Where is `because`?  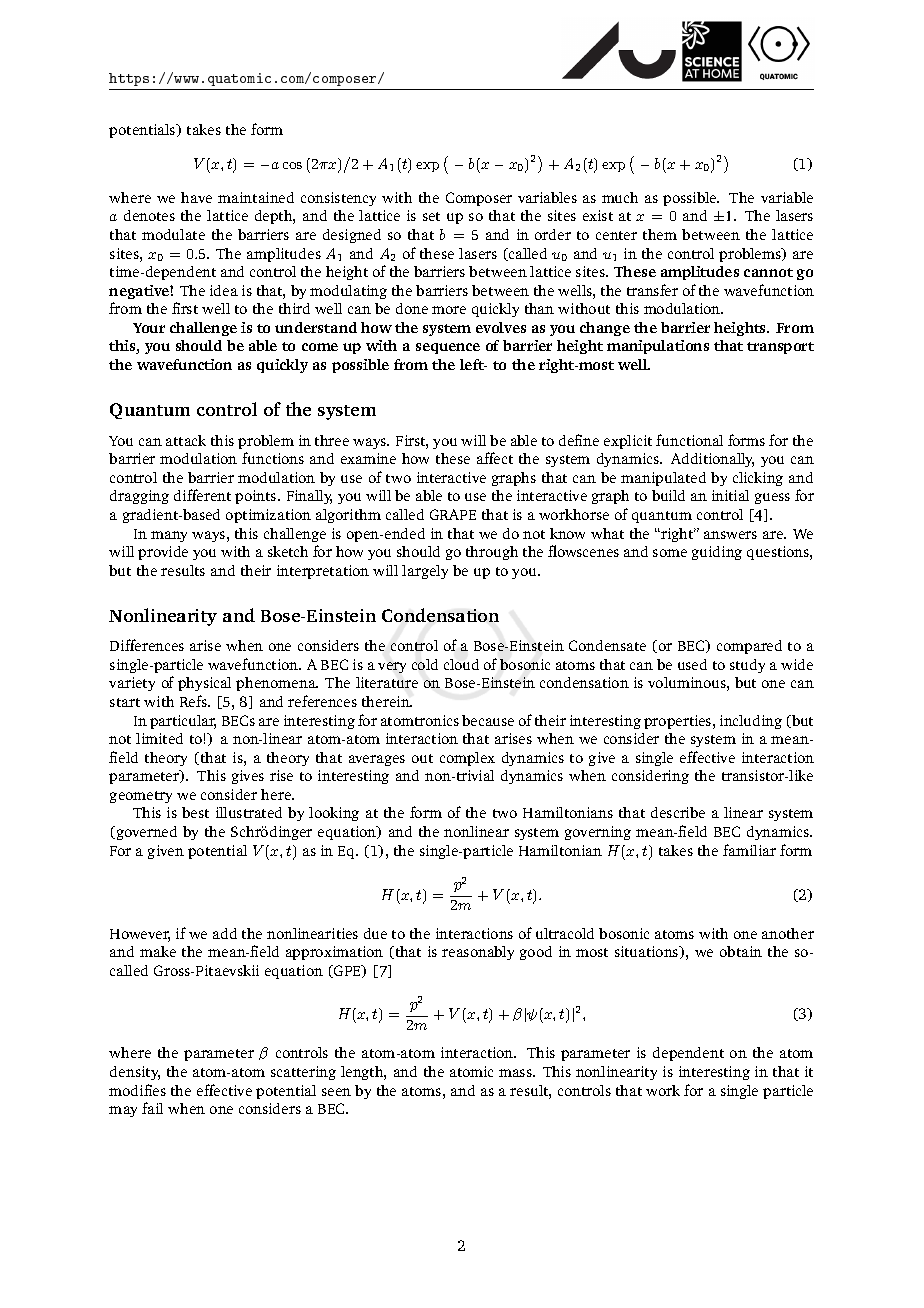 because is located at coordinates (488, 720).
